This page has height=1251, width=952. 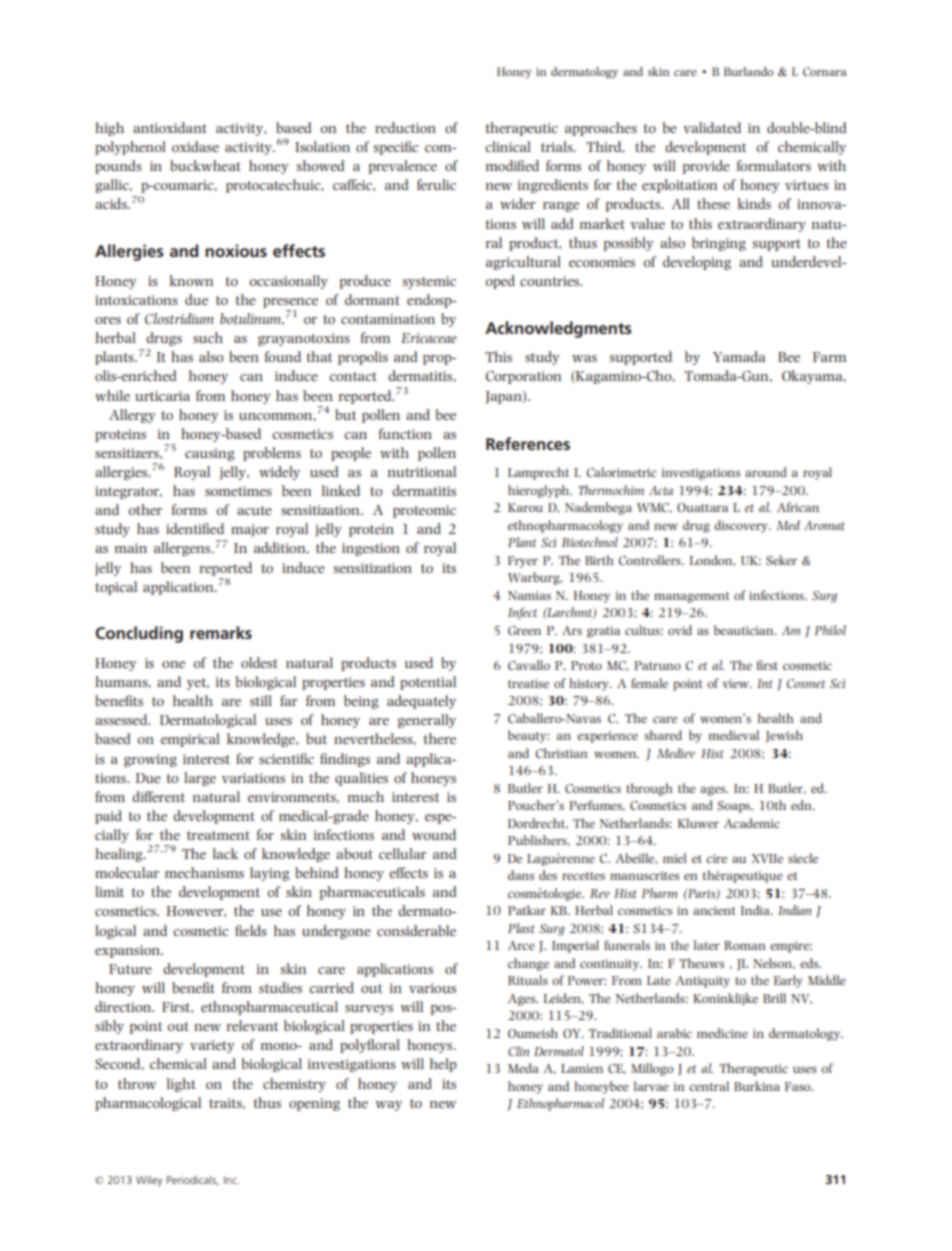 What do you see at coordinates (204, 872) in the page?
I see `mechanisms` at bounding box center [204, 872].
